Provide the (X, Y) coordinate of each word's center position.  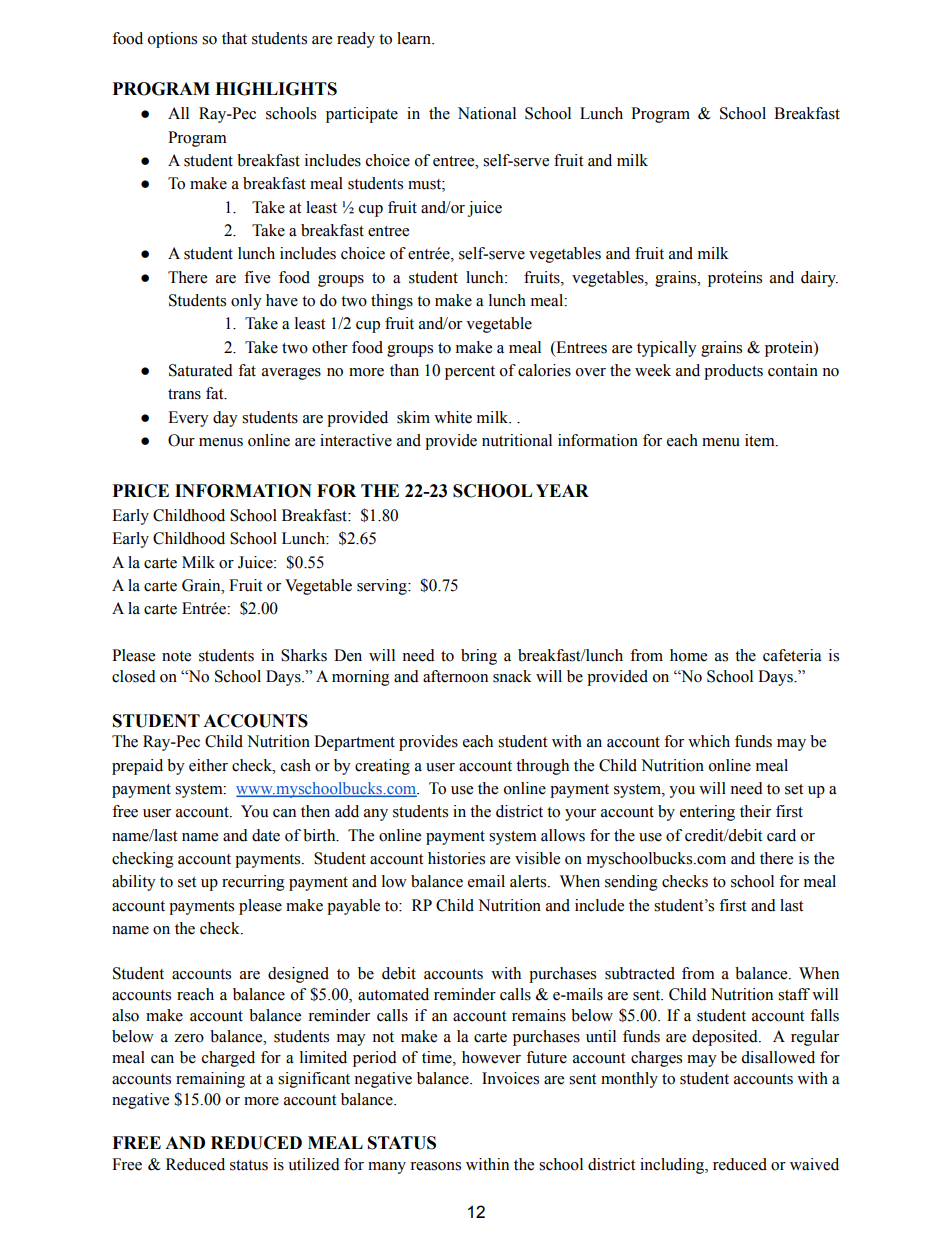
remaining (210, 1080)
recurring (253, 883)
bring (479, 657)
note (176, 656)
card (781, 835)
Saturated (201, 370)
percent (470, 373)
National (487, 113)
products (733, 372)
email (486, 881)
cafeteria (792, 655)
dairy (819, 279)
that (234, 38)
